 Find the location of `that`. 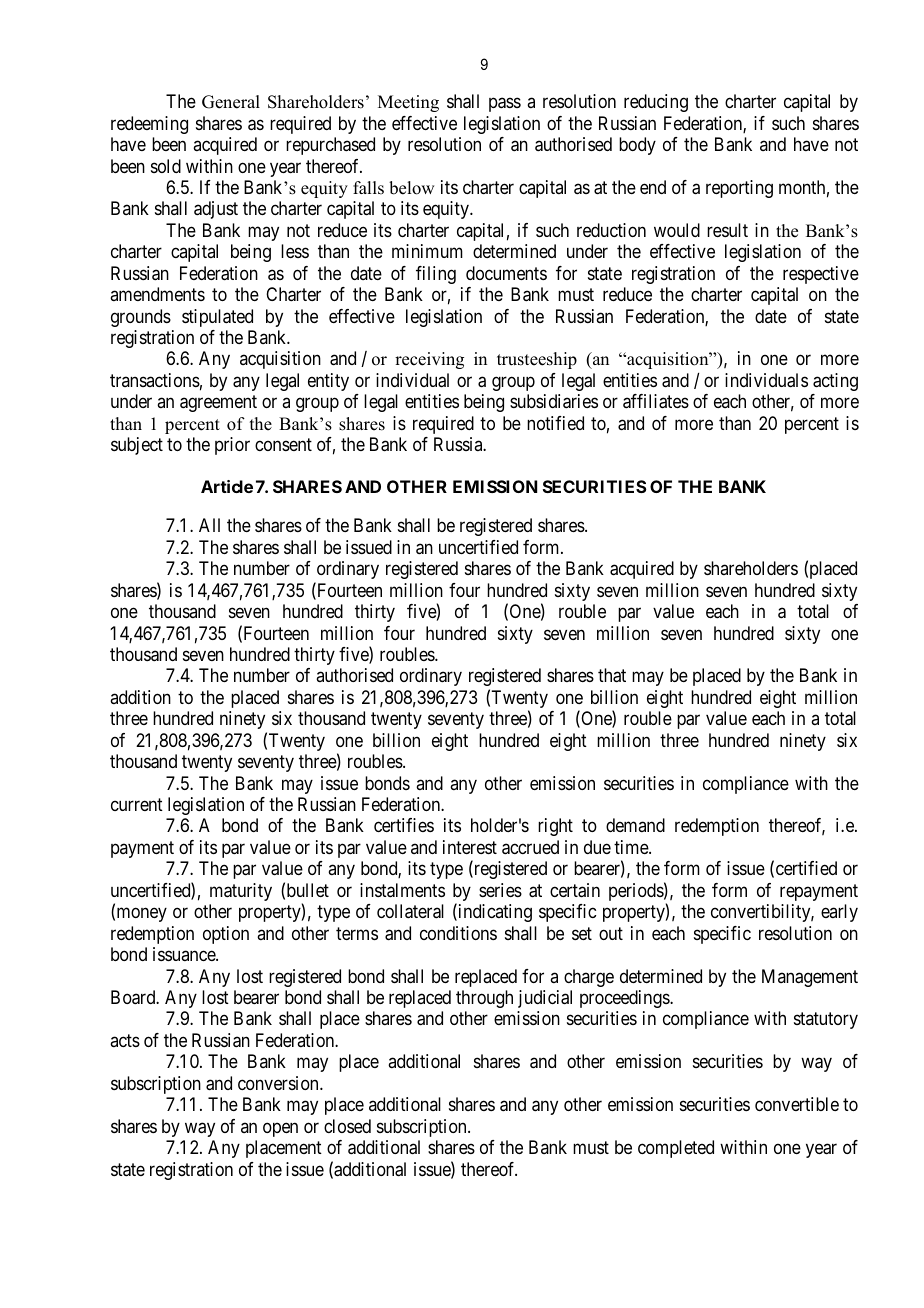

that is located at coordinates (612, 675).
